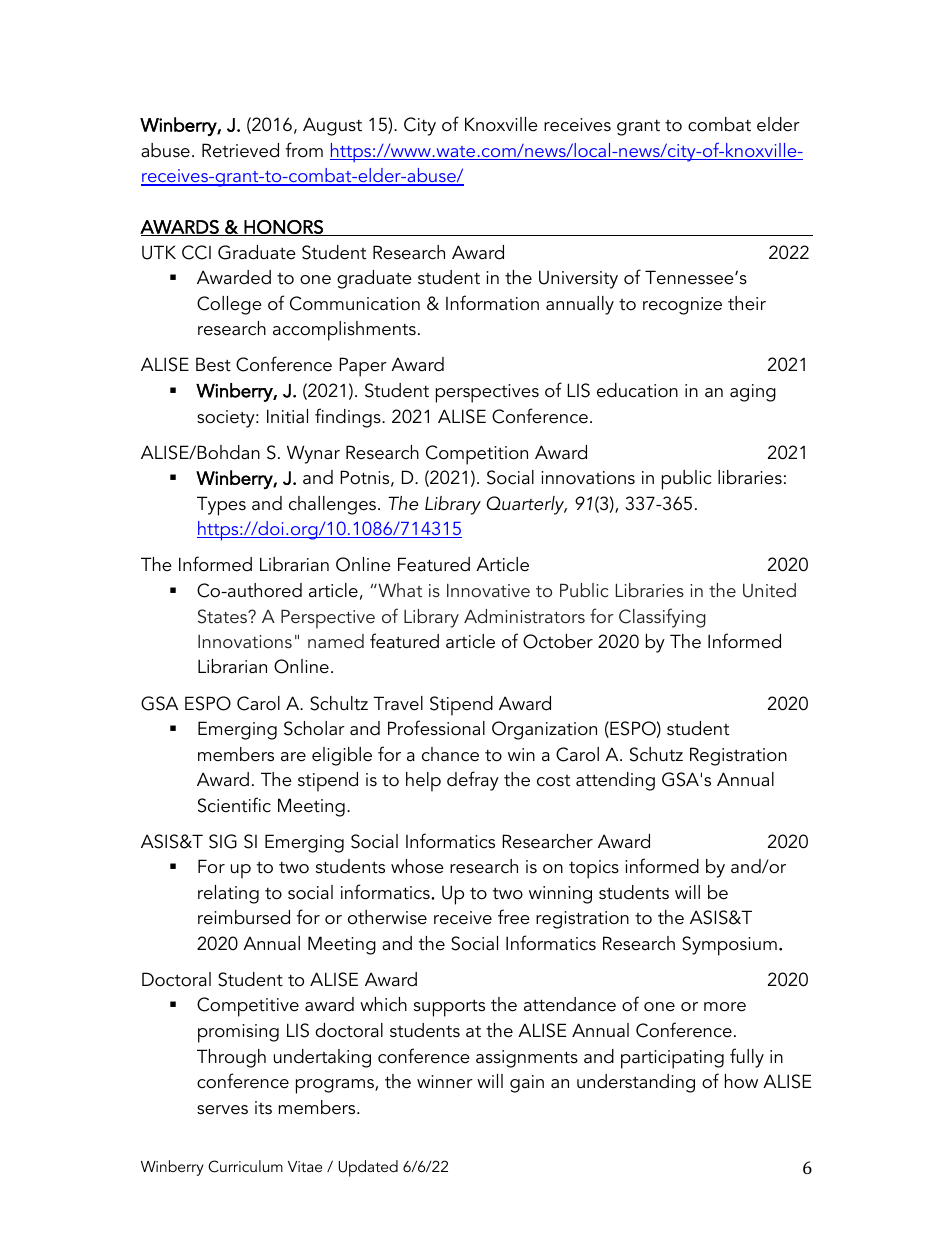 The width and height of the screenshot is (952, 1233). Describe the element at coordinates (263, 1108) in the screenshot. I see `its` at that location.
